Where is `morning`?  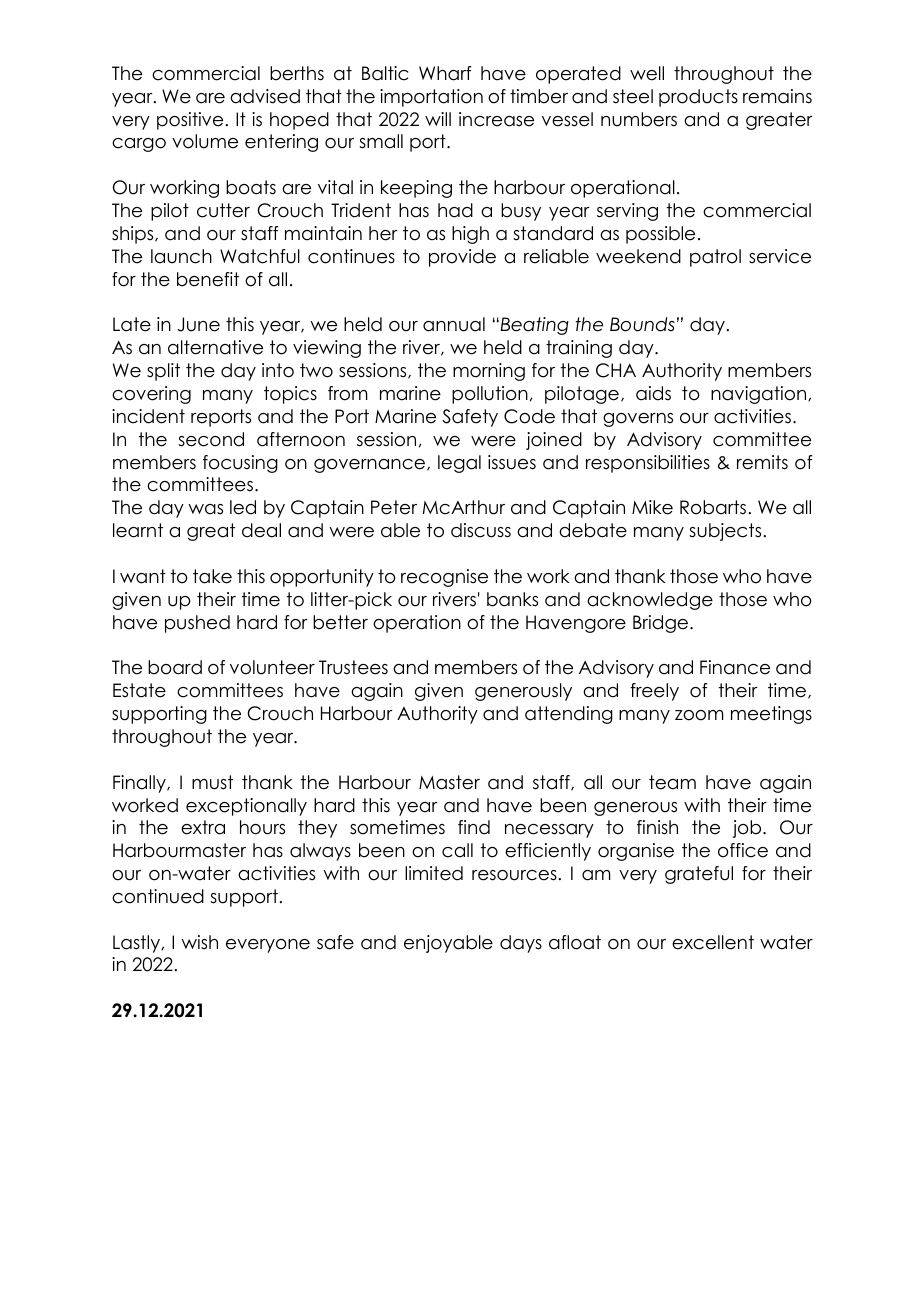 morning is located at coordinates (489, 372).
